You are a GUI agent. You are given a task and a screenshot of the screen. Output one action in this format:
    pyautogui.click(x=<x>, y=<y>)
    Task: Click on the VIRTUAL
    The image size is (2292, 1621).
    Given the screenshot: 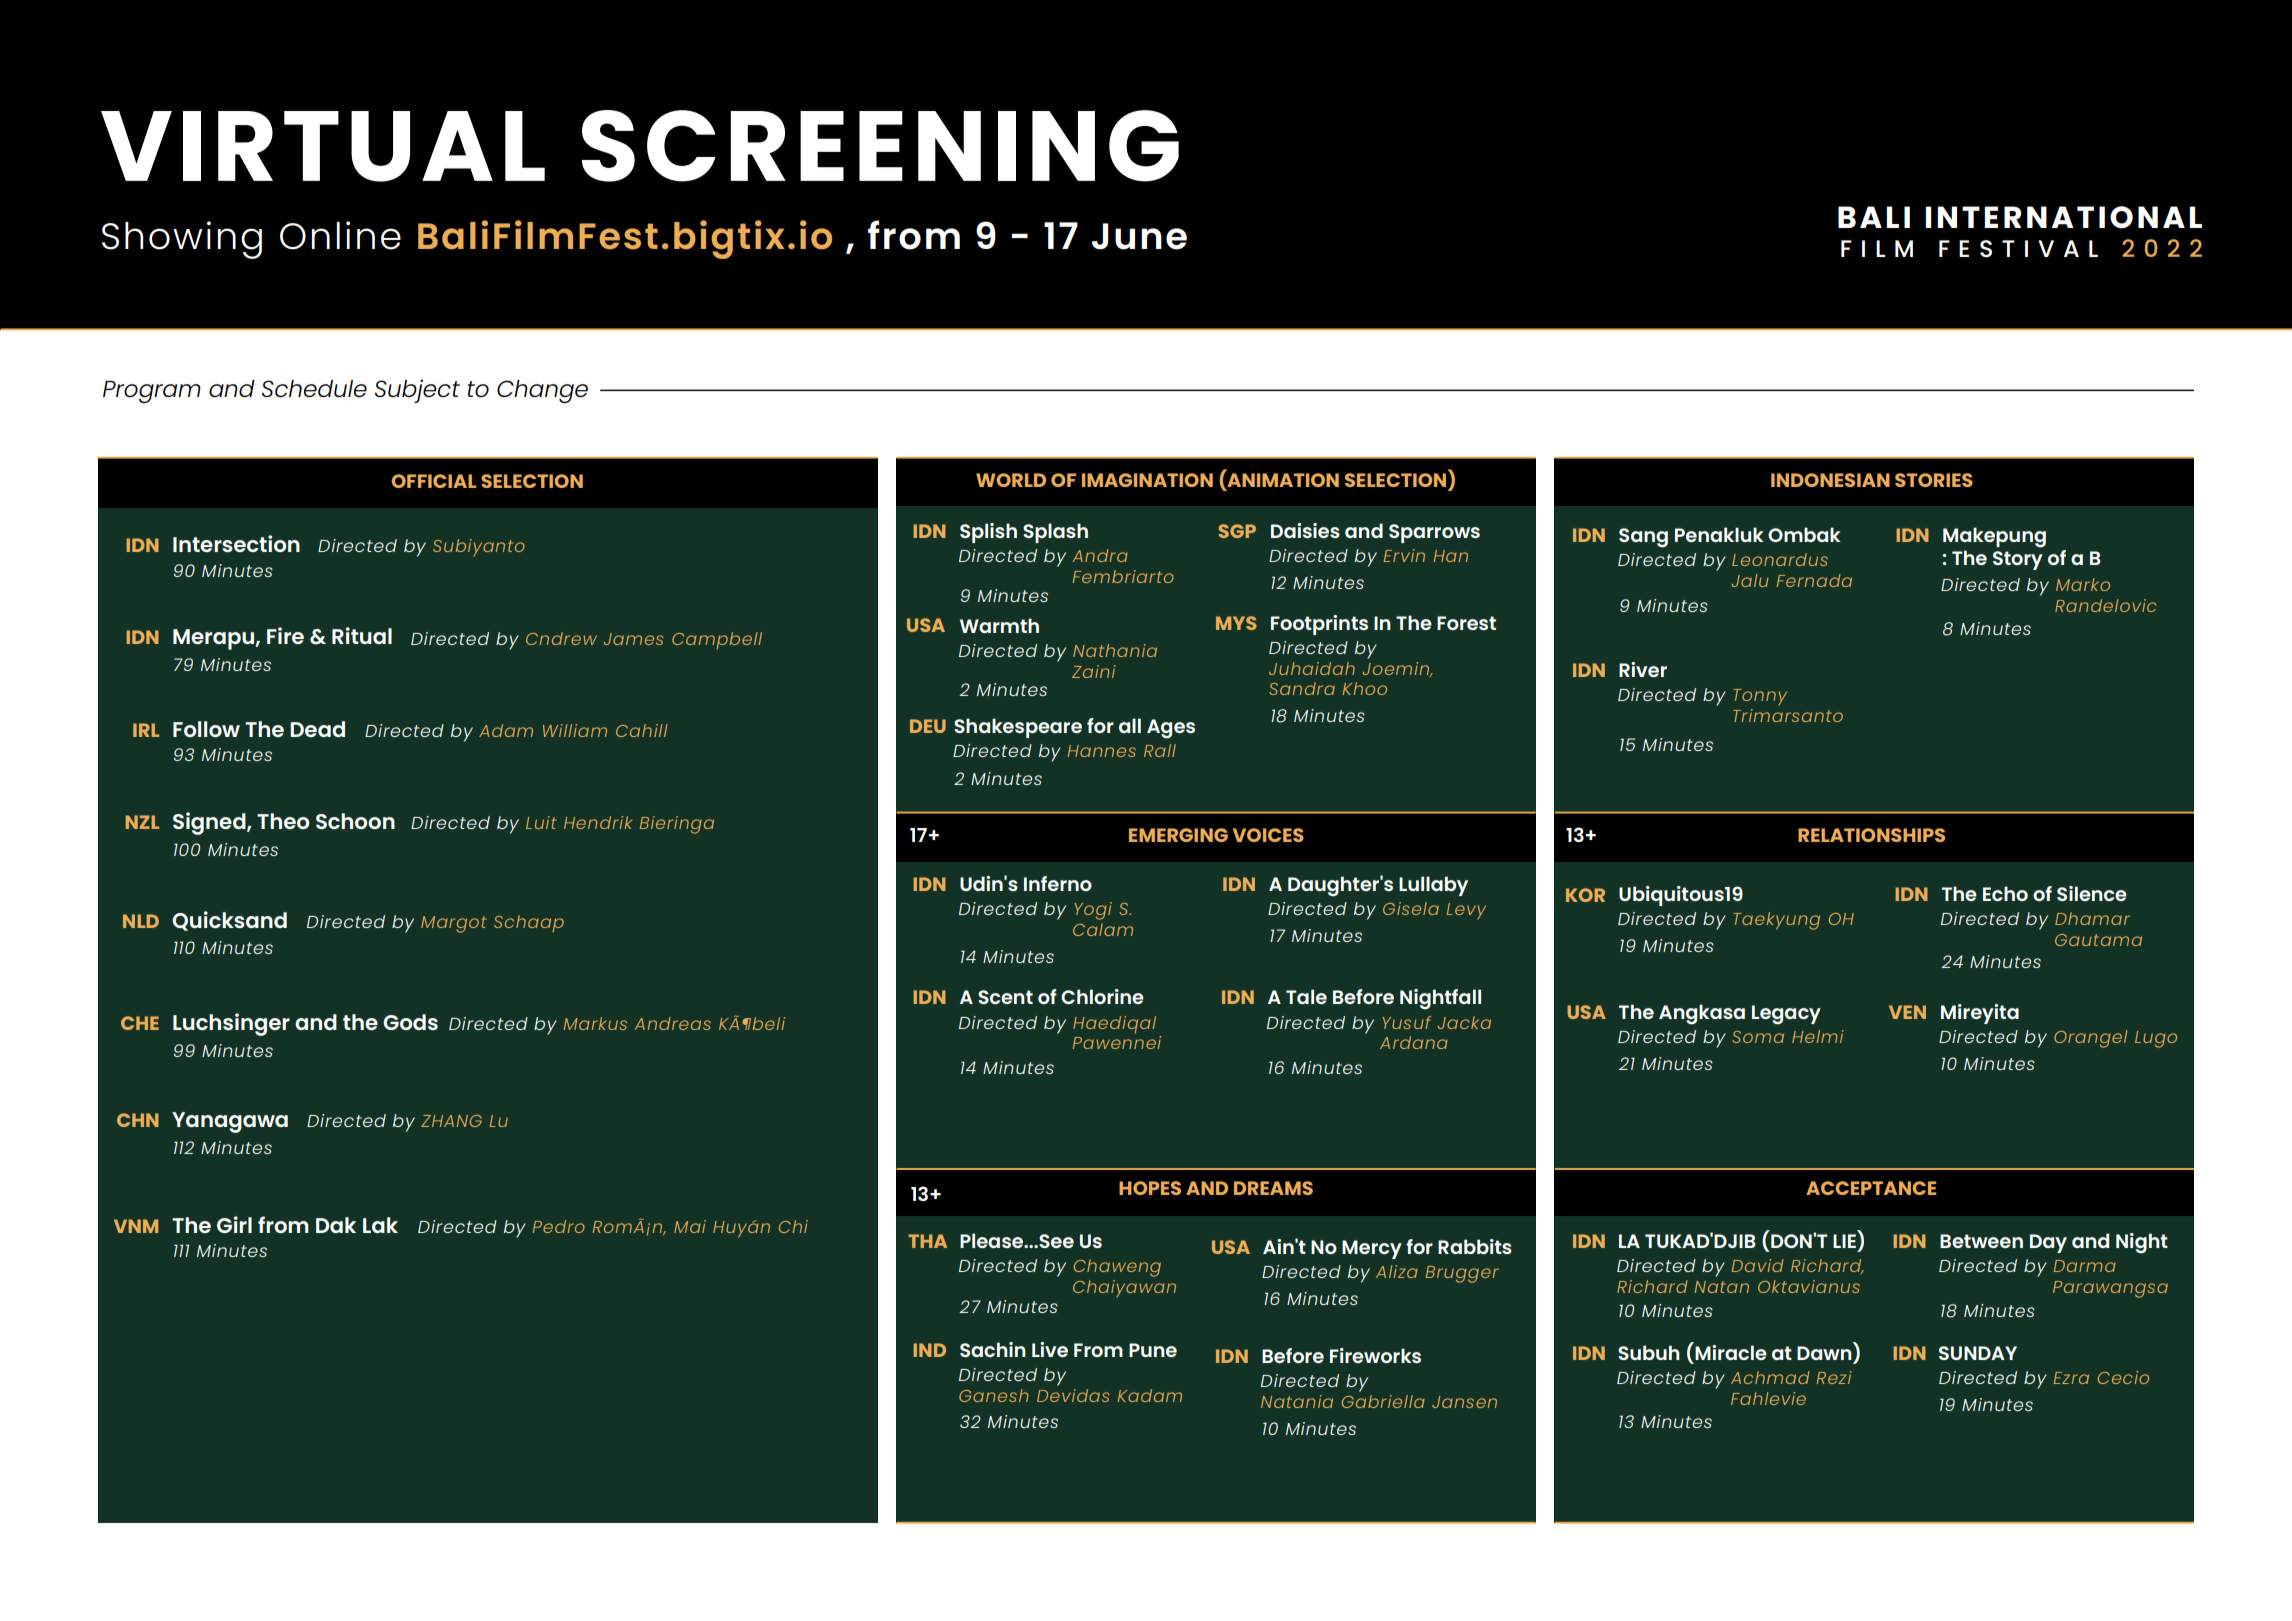 What is the action you would take?
    pyautogui.click(x=323, y=146)
